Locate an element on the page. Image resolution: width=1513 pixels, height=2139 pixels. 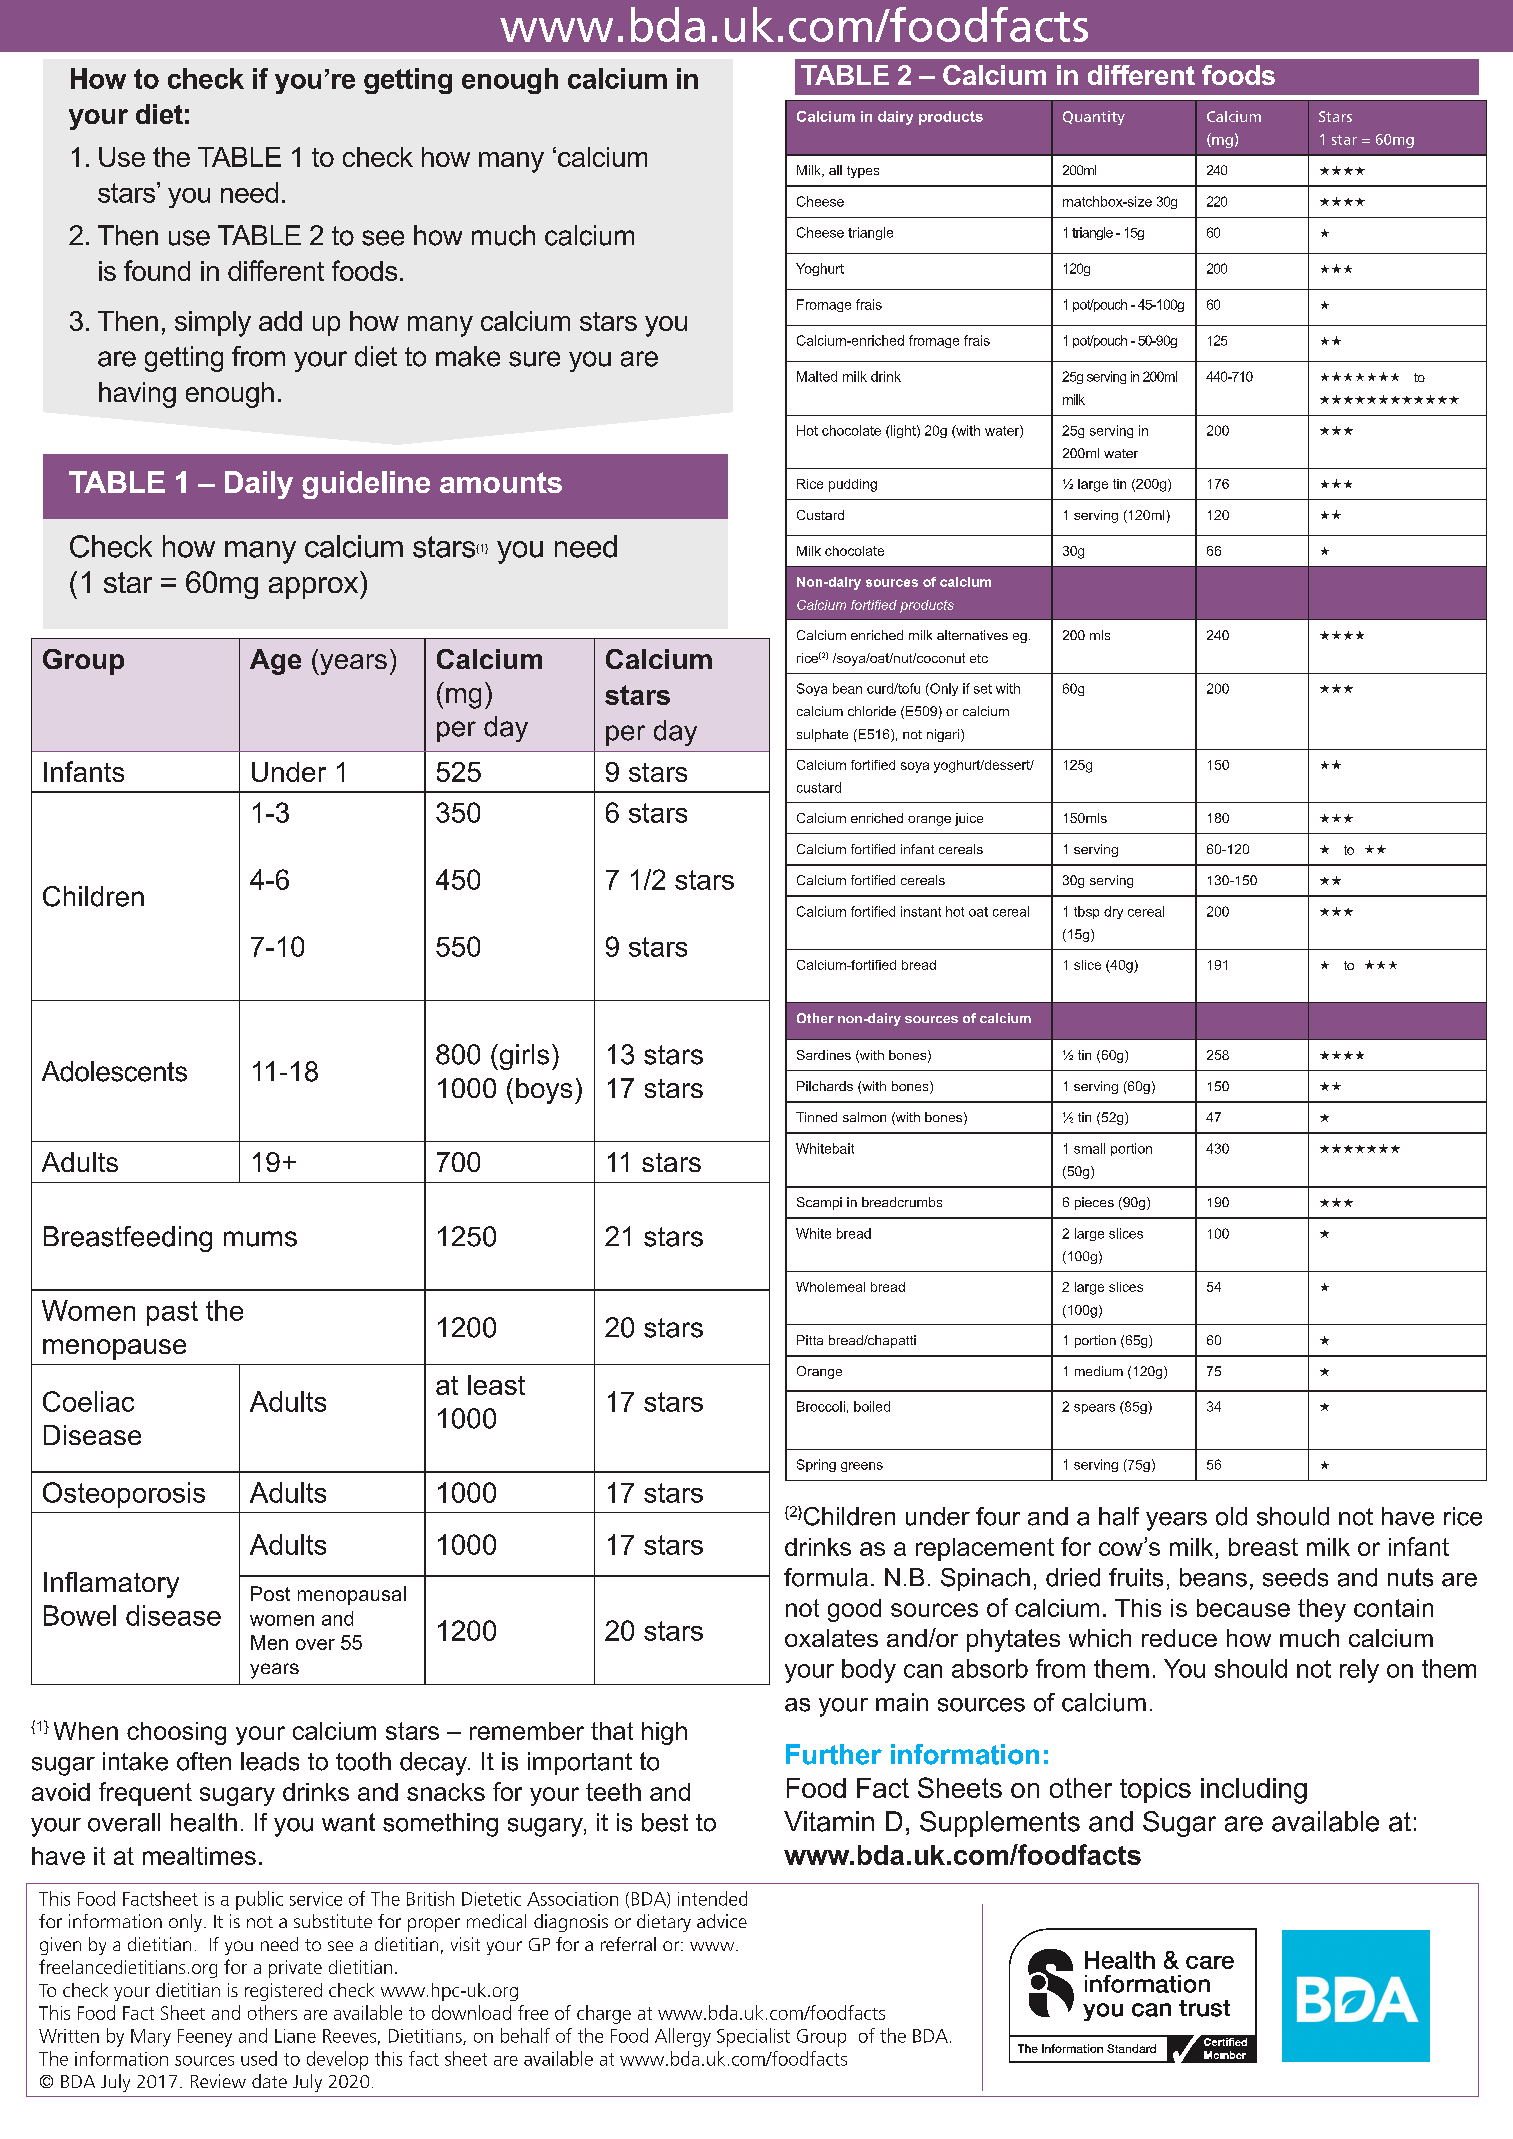
Adolescents is located at coordinates (114, 1071).
